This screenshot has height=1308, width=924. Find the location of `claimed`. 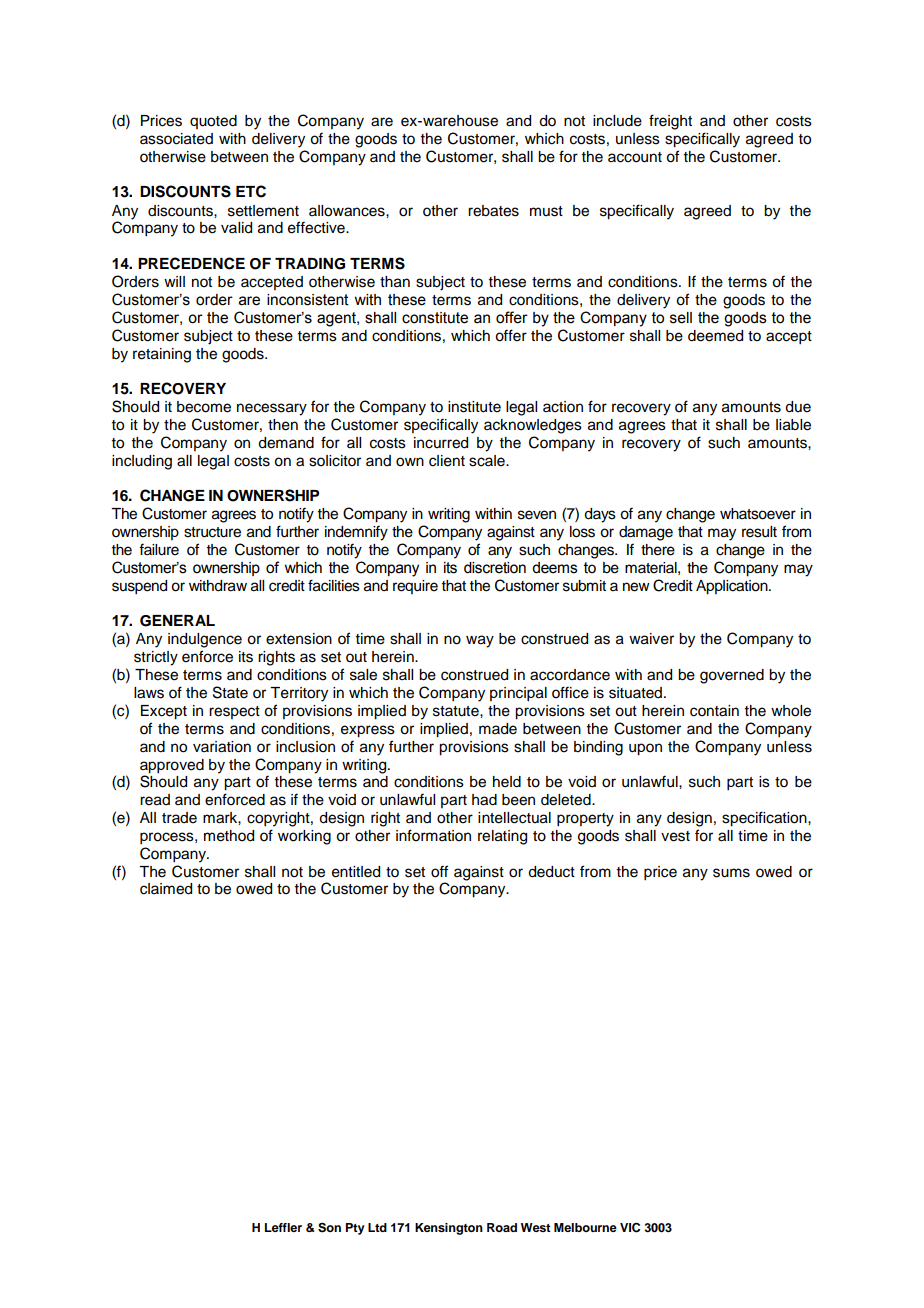

claimed is located at coordinates (166, 889).
